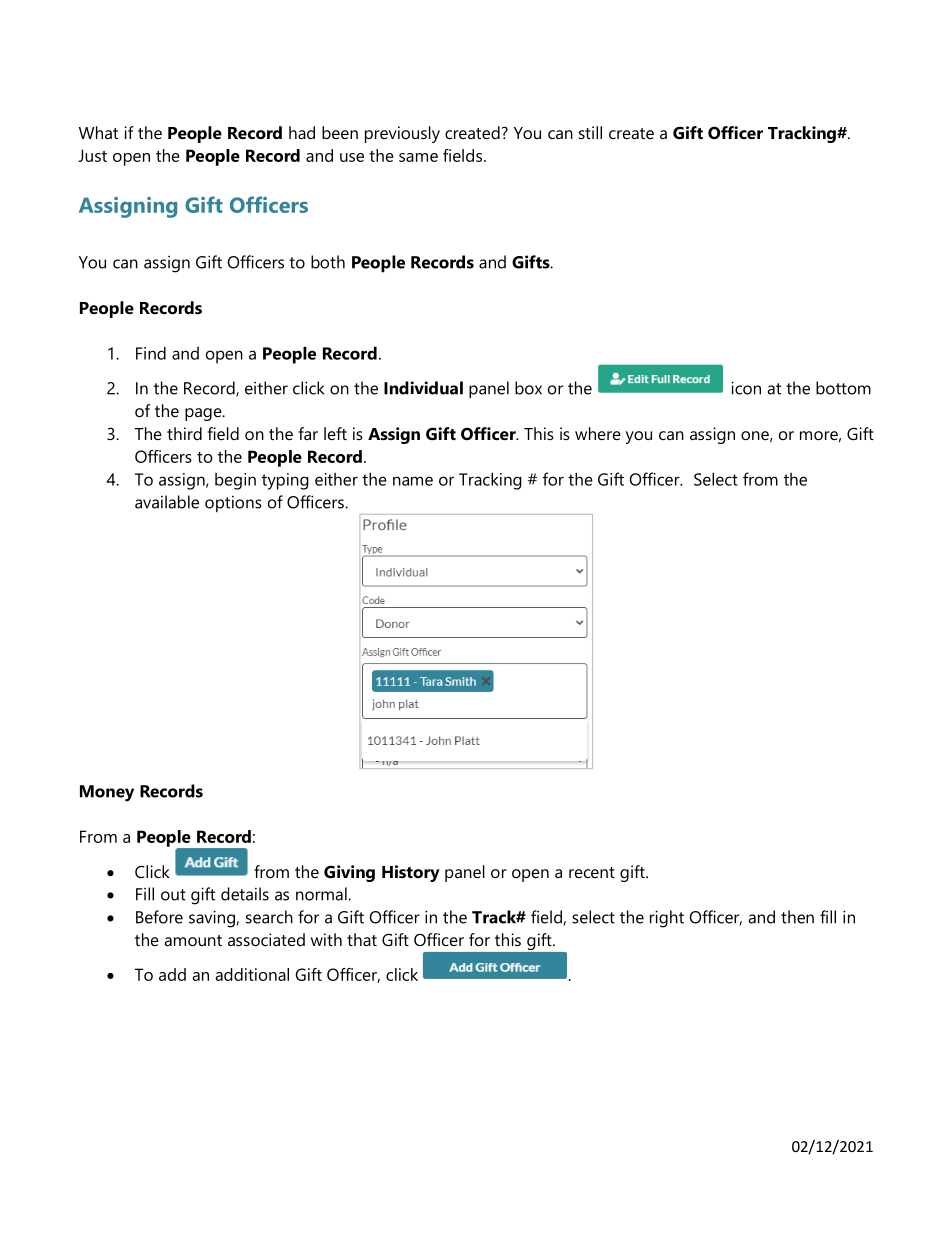 This document has width=952, height=1233. What do you see at coordinates (592, 872) in the document?
I see `recent` at bounding box center [592, 872].
